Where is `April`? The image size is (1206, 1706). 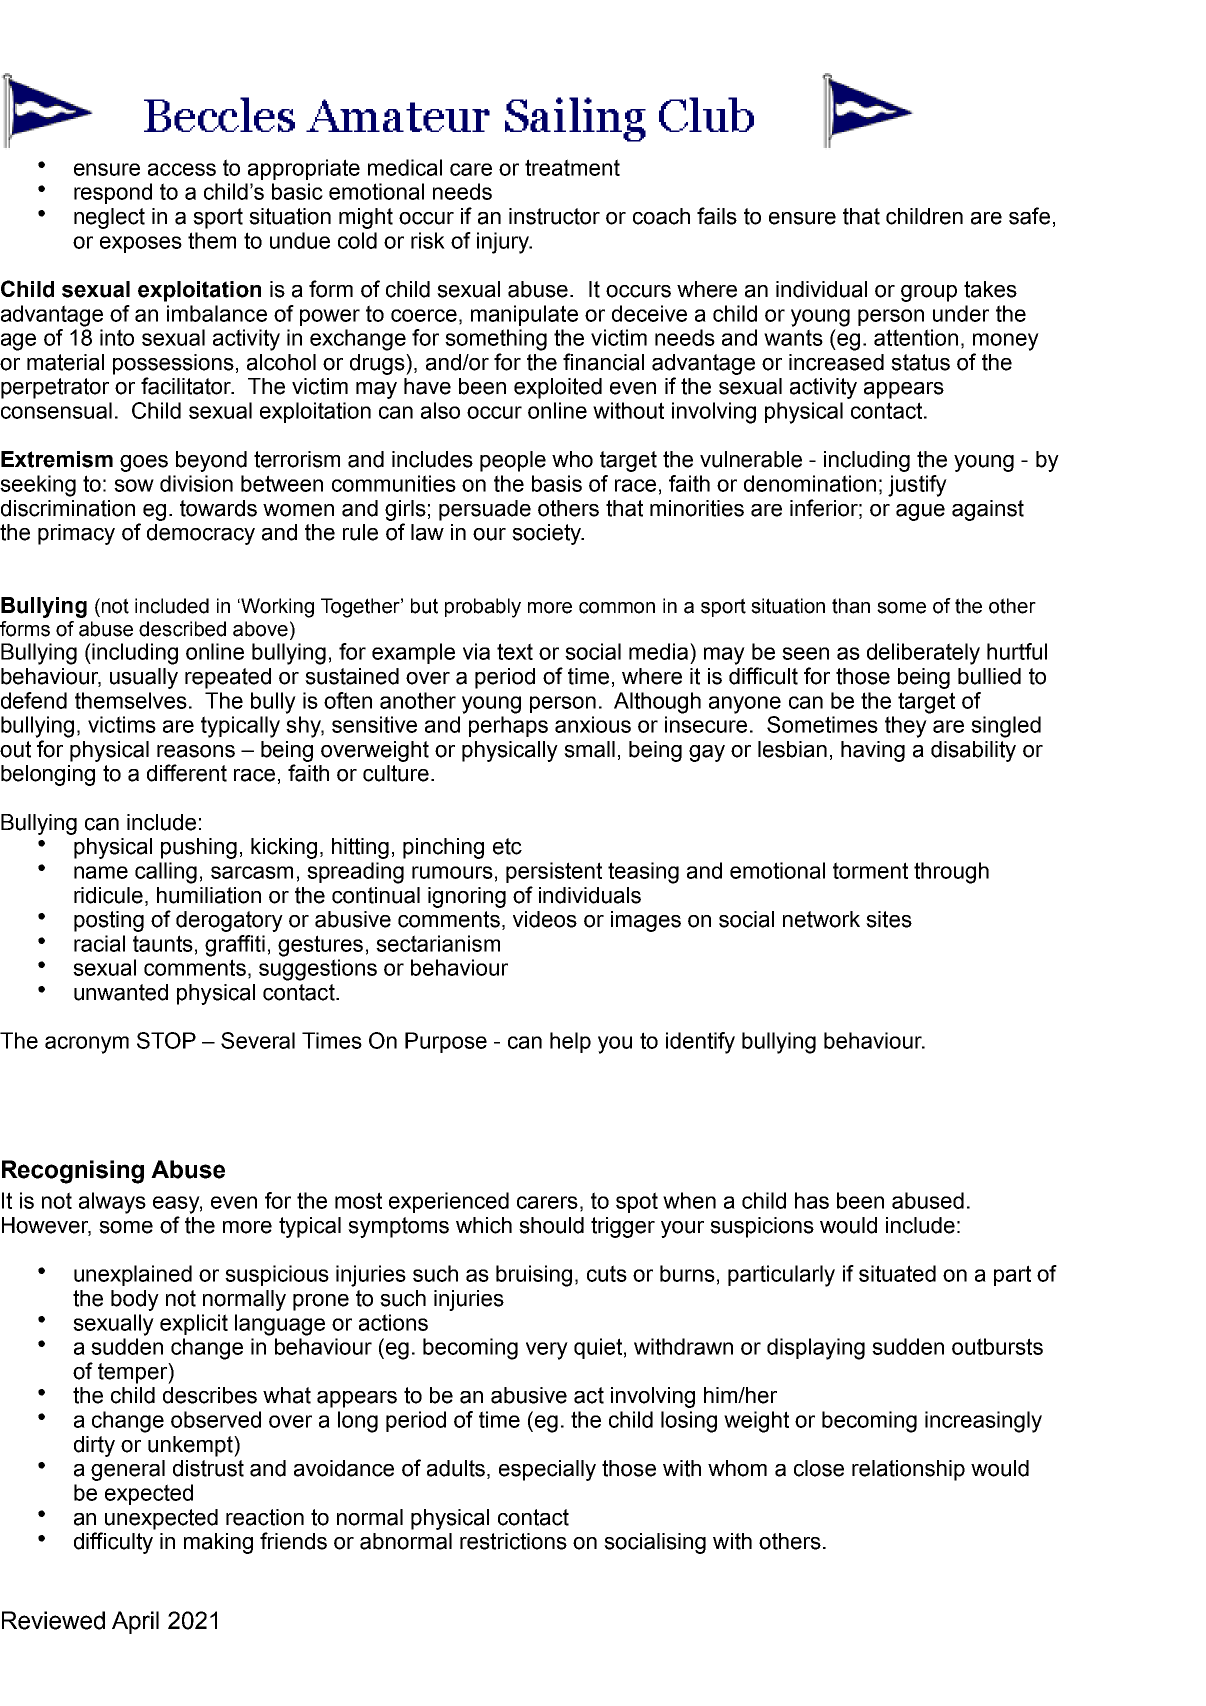
April is located at coordinates (135, 1622).
